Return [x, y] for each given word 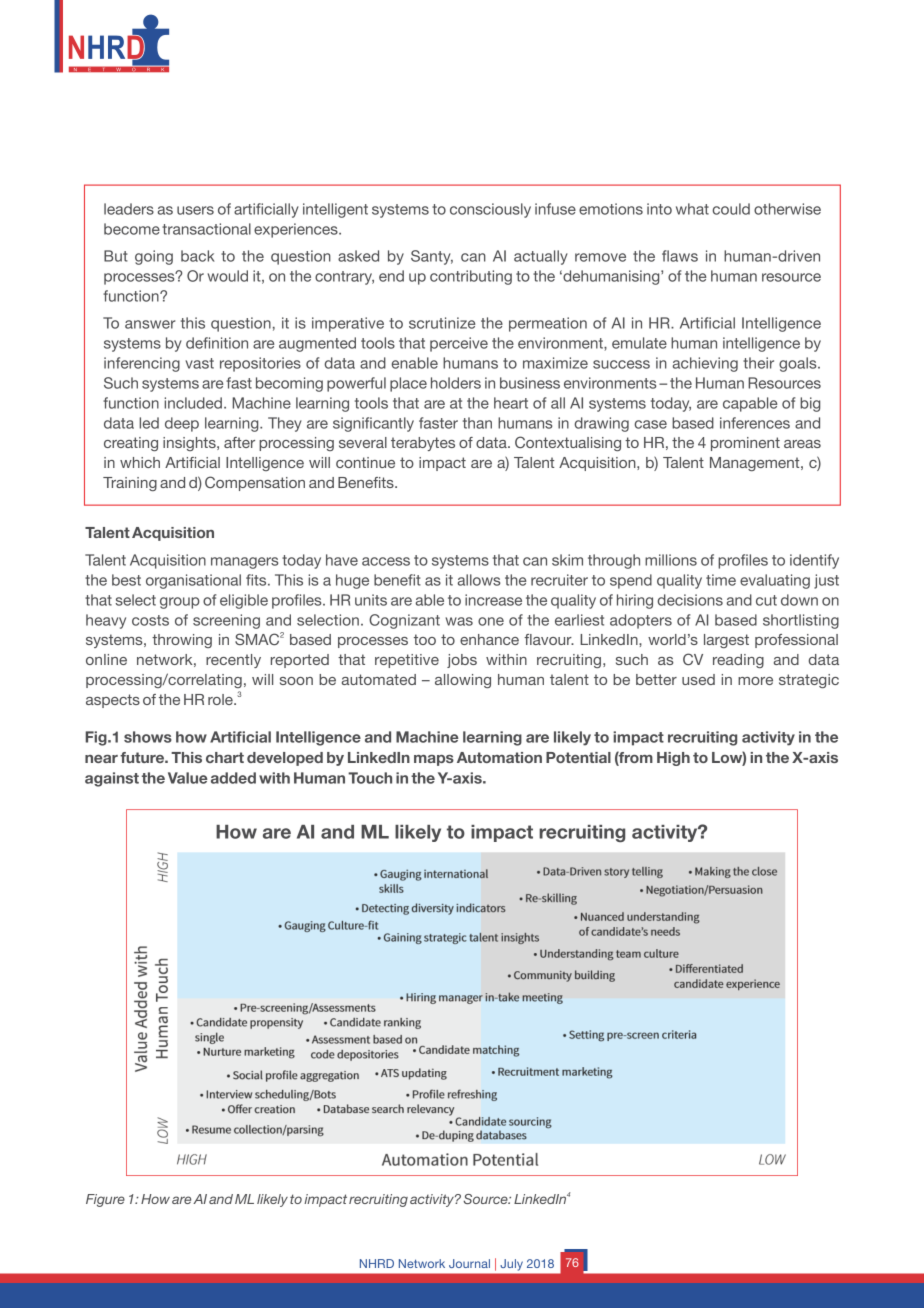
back [198, 256]
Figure [105, 1200]
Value [188, 778]
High [673, 759]
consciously [490, 210]
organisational [193, 581]
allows [478, 580]
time [721, 580]
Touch [370, 778]
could [731, 209]
